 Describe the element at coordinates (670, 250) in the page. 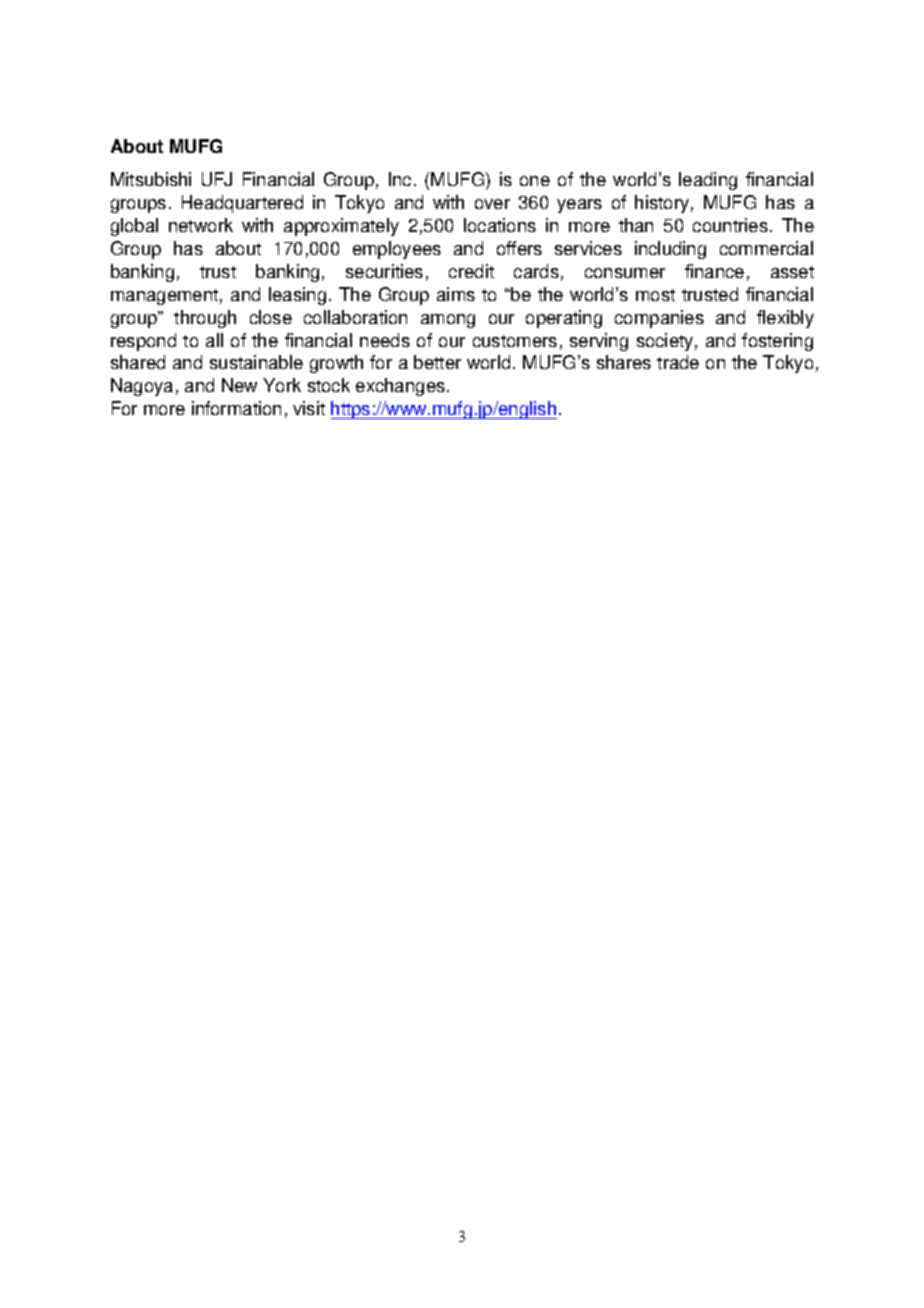

I see `including` at that location.
